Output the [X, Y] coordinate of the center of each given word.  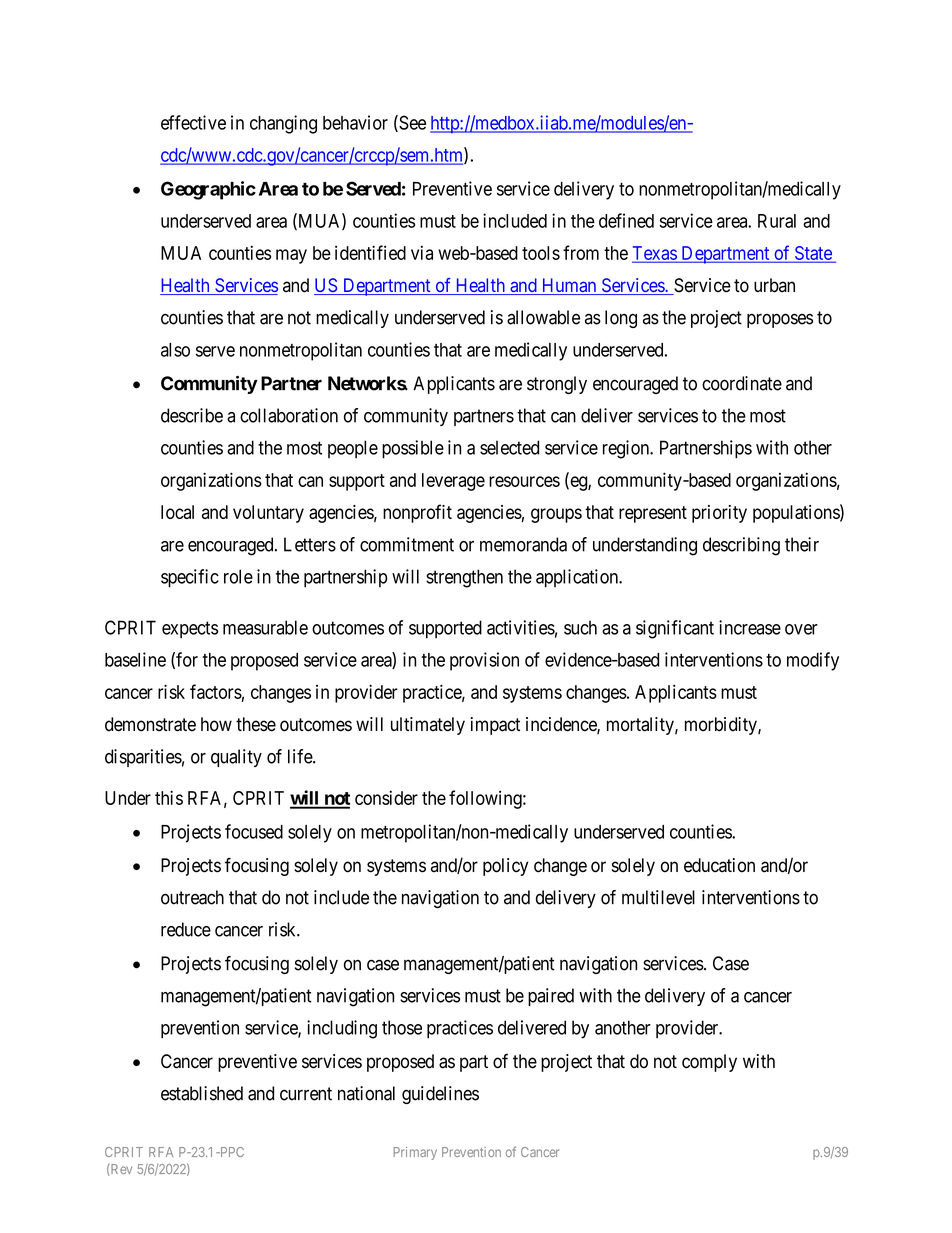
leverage [453, 482]
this [169, 797]
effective [193, 122]
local [177, 512]
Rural [777, 221]
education [719, 865]
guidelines [440, 1095]
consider [386, 797]
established [202, 1093]
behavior [355, 122]
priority [719, 514]
